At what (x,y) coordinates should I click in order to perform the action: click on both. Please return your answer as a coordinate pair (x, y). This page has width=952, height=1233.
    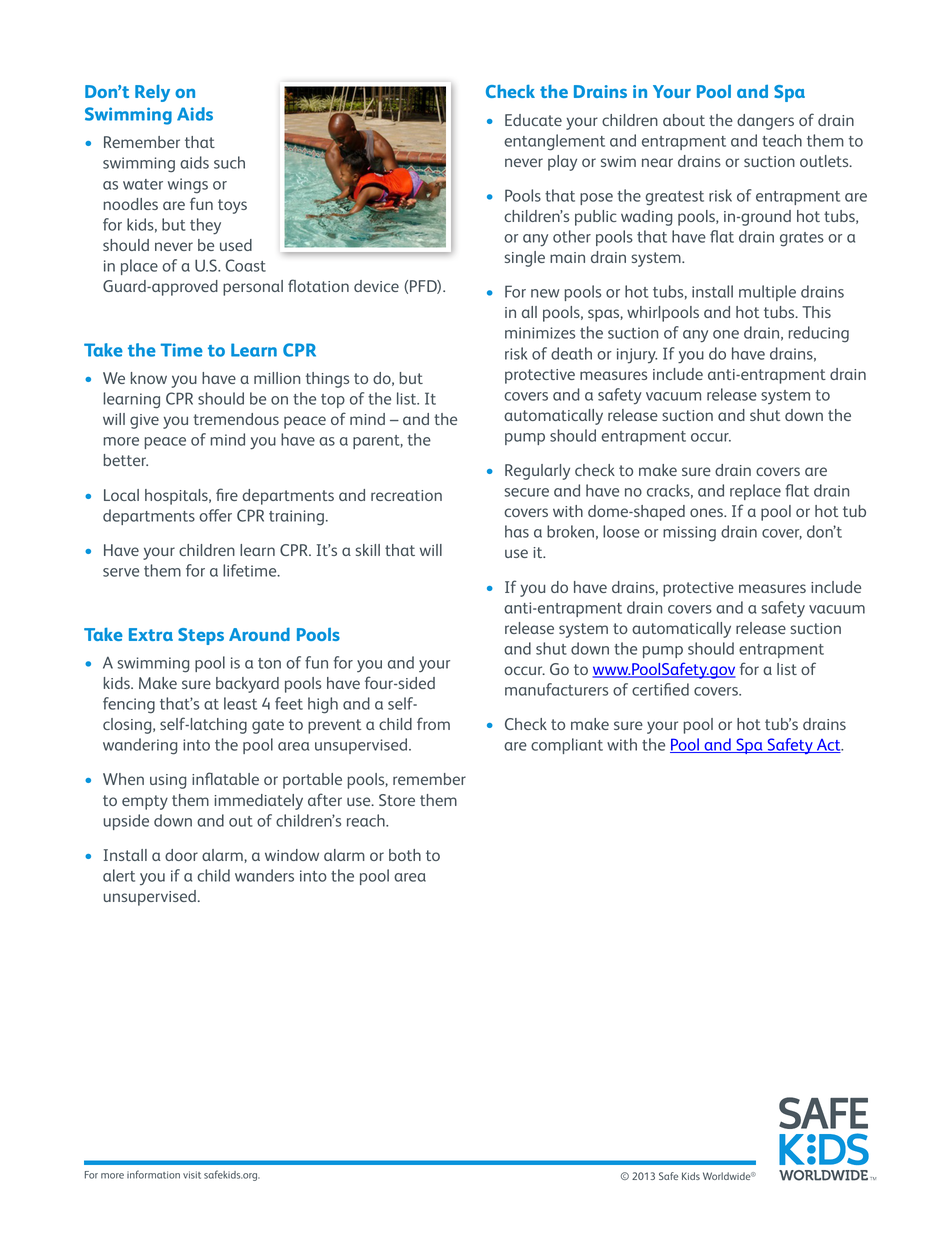
    Looking at the image, I should click on (405, 855).
